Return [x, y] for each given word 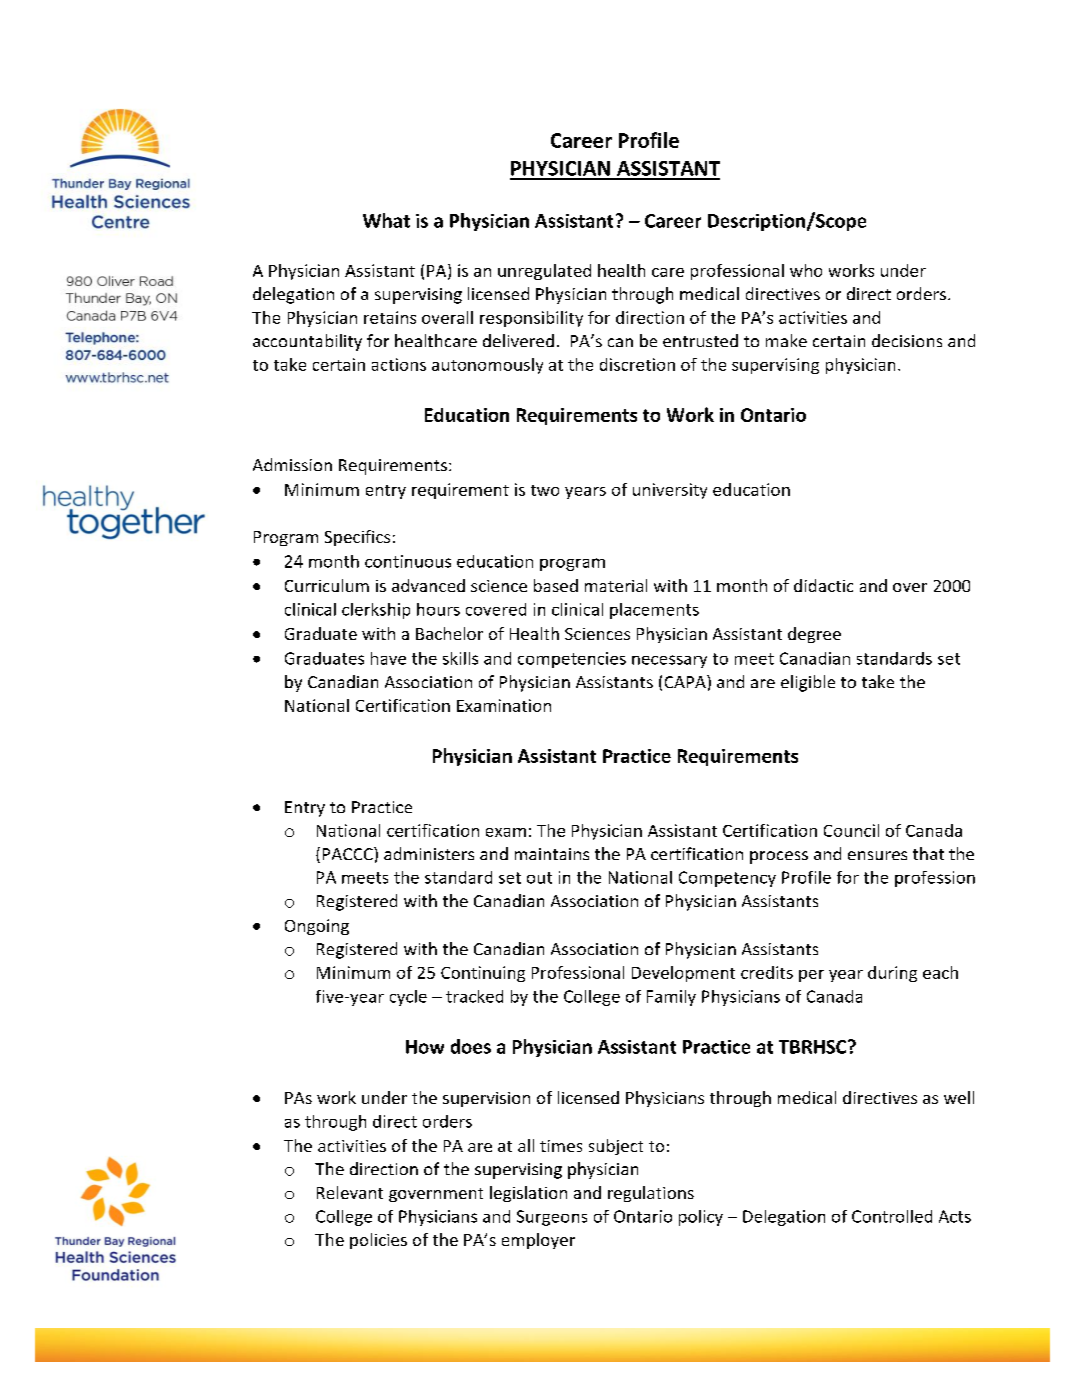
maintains [552, 854]
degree [814, 635]
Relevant [350, 1192]
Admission [292, 464]
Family [671, 998]
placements [654, 611]
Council [851, 830]
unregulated [544, 272]
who [806, 270]
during [892, 974]
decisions [907, 340]
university [670, 491]
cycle [408, 998]
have [388, 658]
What [386, 220]
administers [429, 853]
